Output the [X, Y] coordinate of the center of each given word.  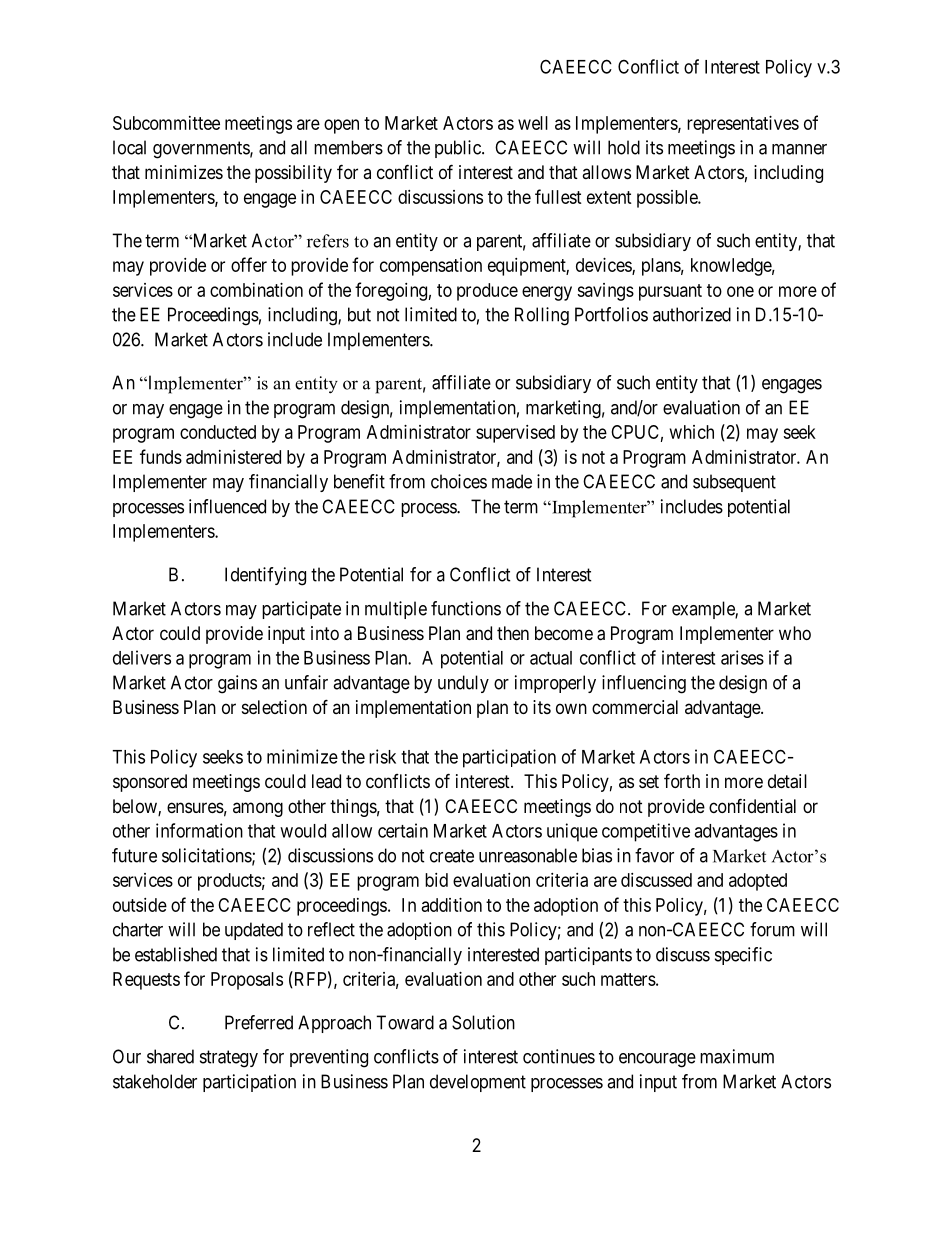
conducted [218, 432]
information [199, 830]
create [452, 856]
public [459, 149]
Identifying [265, 576]
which [692, 432]
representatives [743, 125]
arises [742, 657]
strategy [229, 1059]
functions [466, 608]
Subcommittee [166, 123]
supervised [515, 434]
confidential [752, 805]
